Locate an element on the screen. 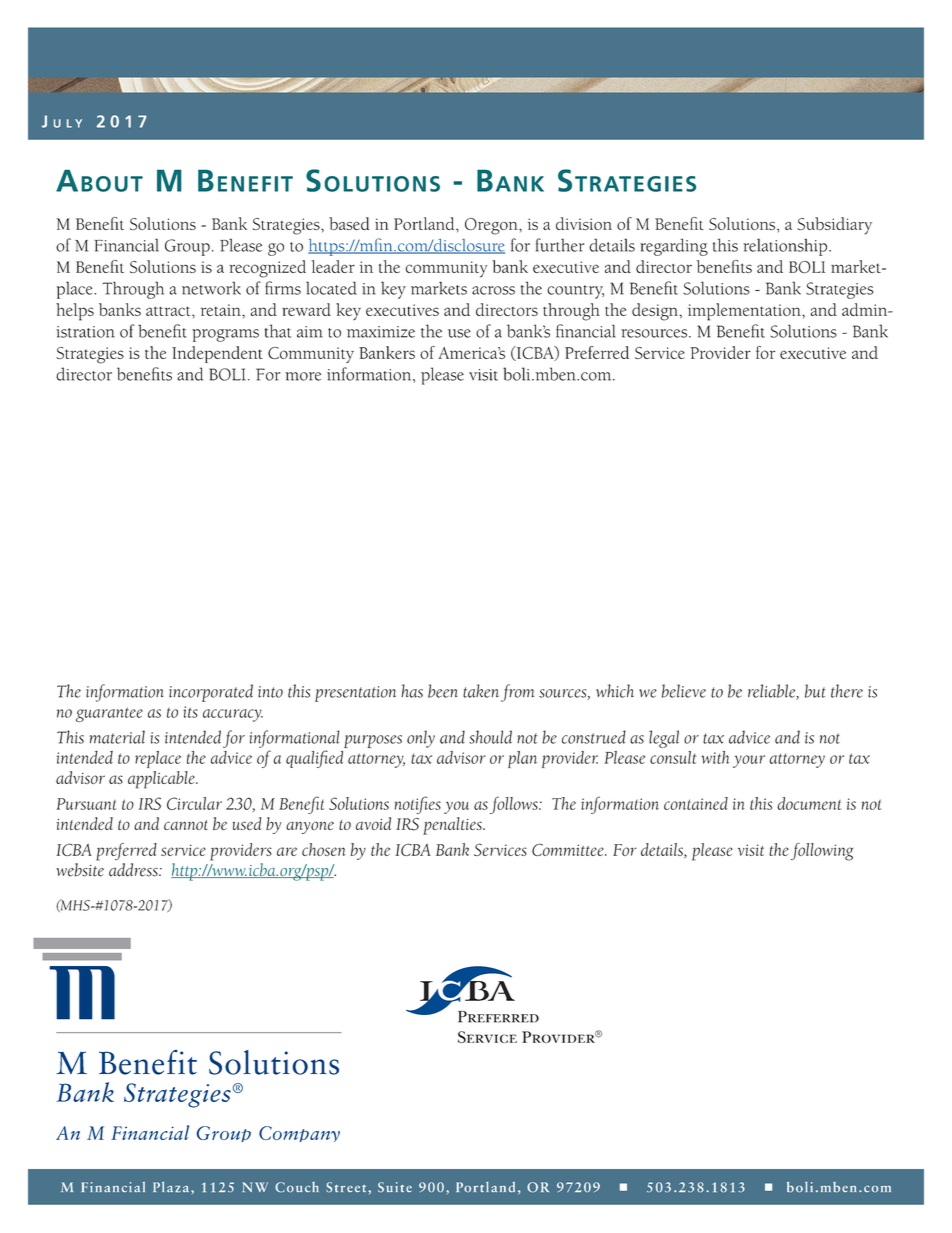 The width and height of the screenshot is (952, 1233). implementation is located at coordinates (745, 312).
